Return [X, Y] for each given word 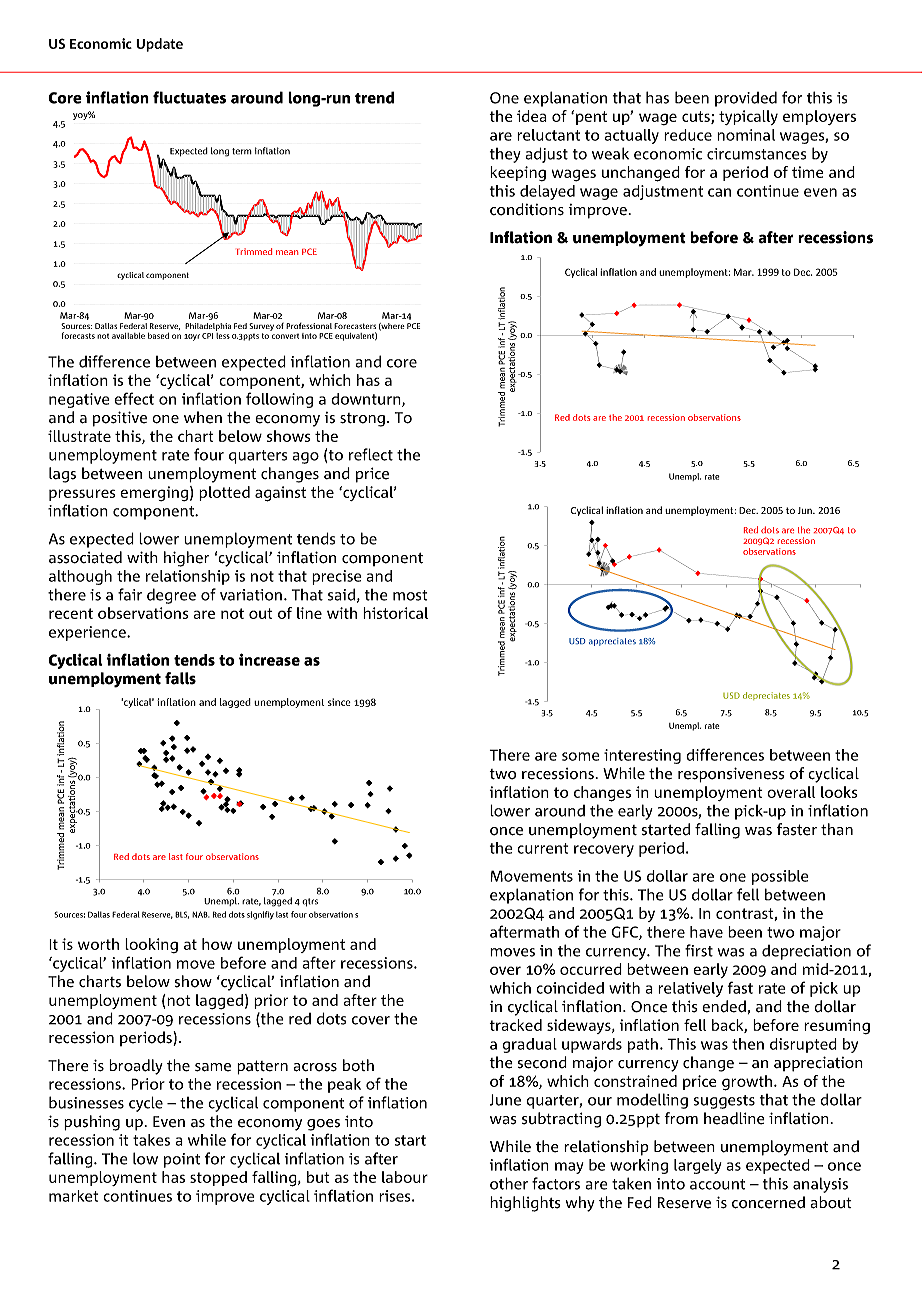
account [717, 1184]
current [542, 848]
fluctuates [189, 97]
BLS [182, 915]
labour [405, 1177]
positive [120, 419]
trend [374, 97]
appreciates [612, 642]
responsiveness [731, 775]
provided [746, 99]
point [182, 1160]
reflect [371, 454]
